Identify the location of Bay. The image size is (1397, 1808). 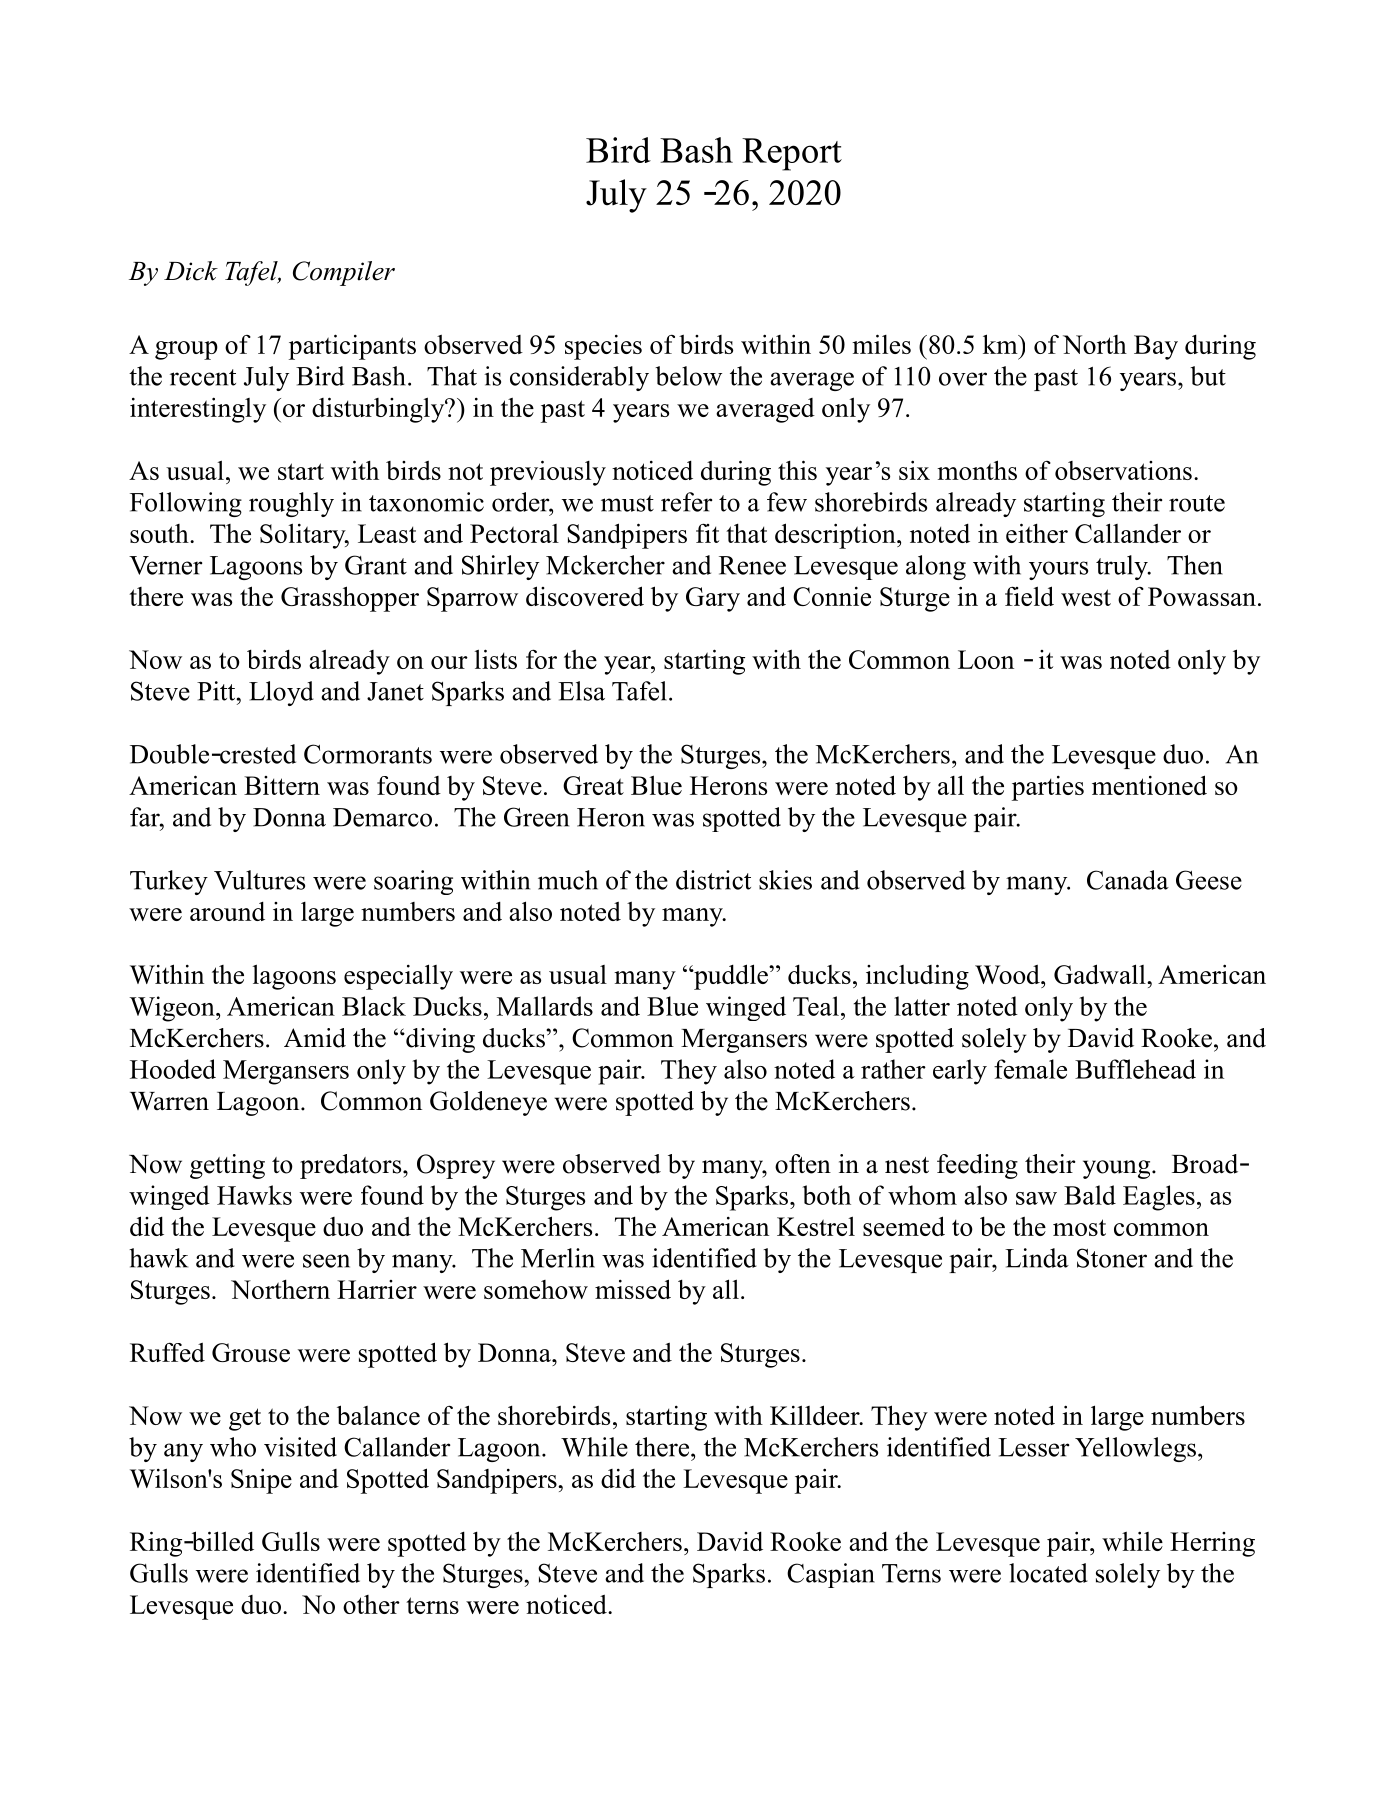
(1156, 347).
